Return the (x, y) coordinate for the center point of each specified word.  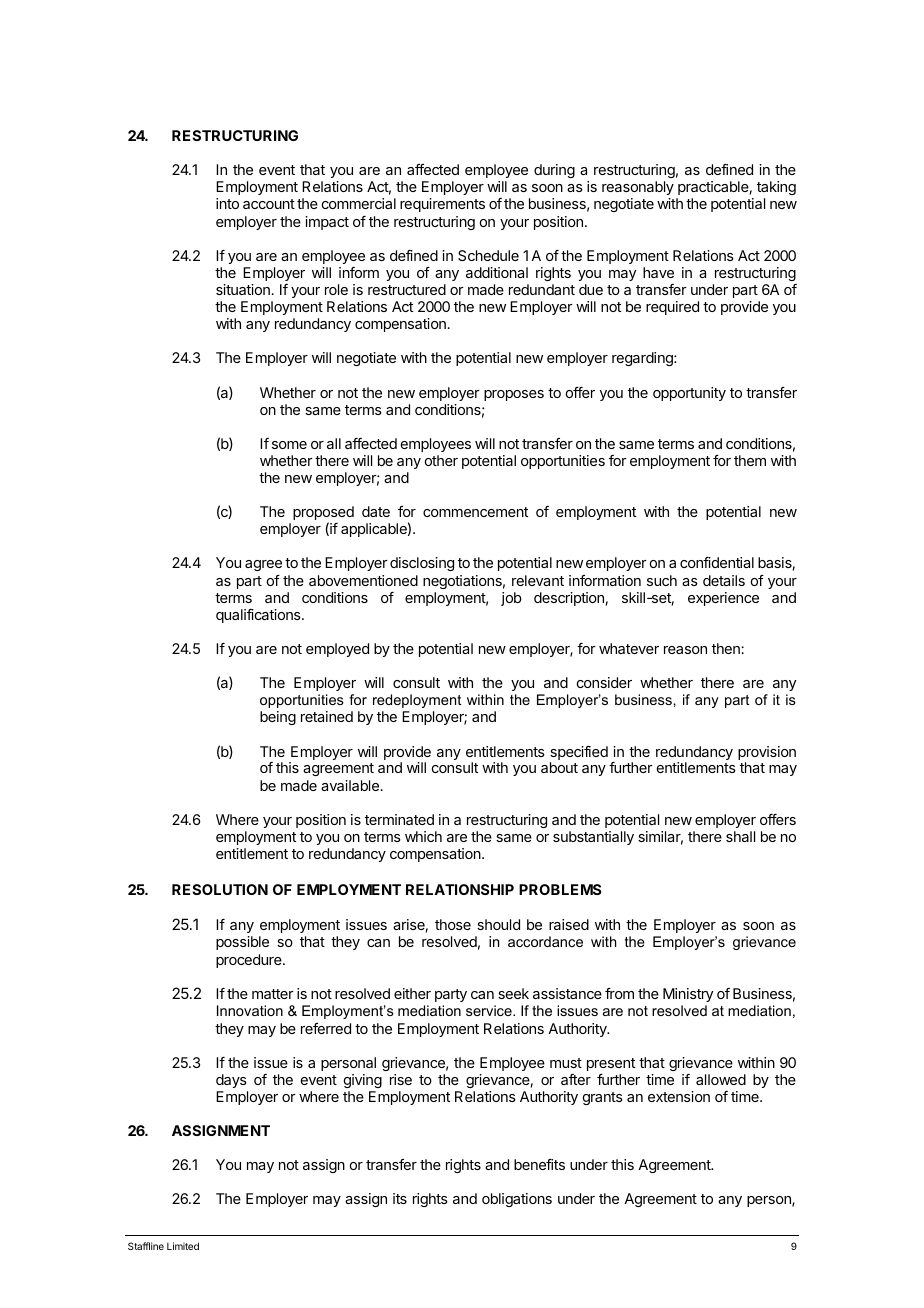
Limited (183, 1246)
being (278, 718)
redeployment (417, 701)
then (727, 648)
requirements (442, 205)
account (269, 204)
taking (776, 190)
